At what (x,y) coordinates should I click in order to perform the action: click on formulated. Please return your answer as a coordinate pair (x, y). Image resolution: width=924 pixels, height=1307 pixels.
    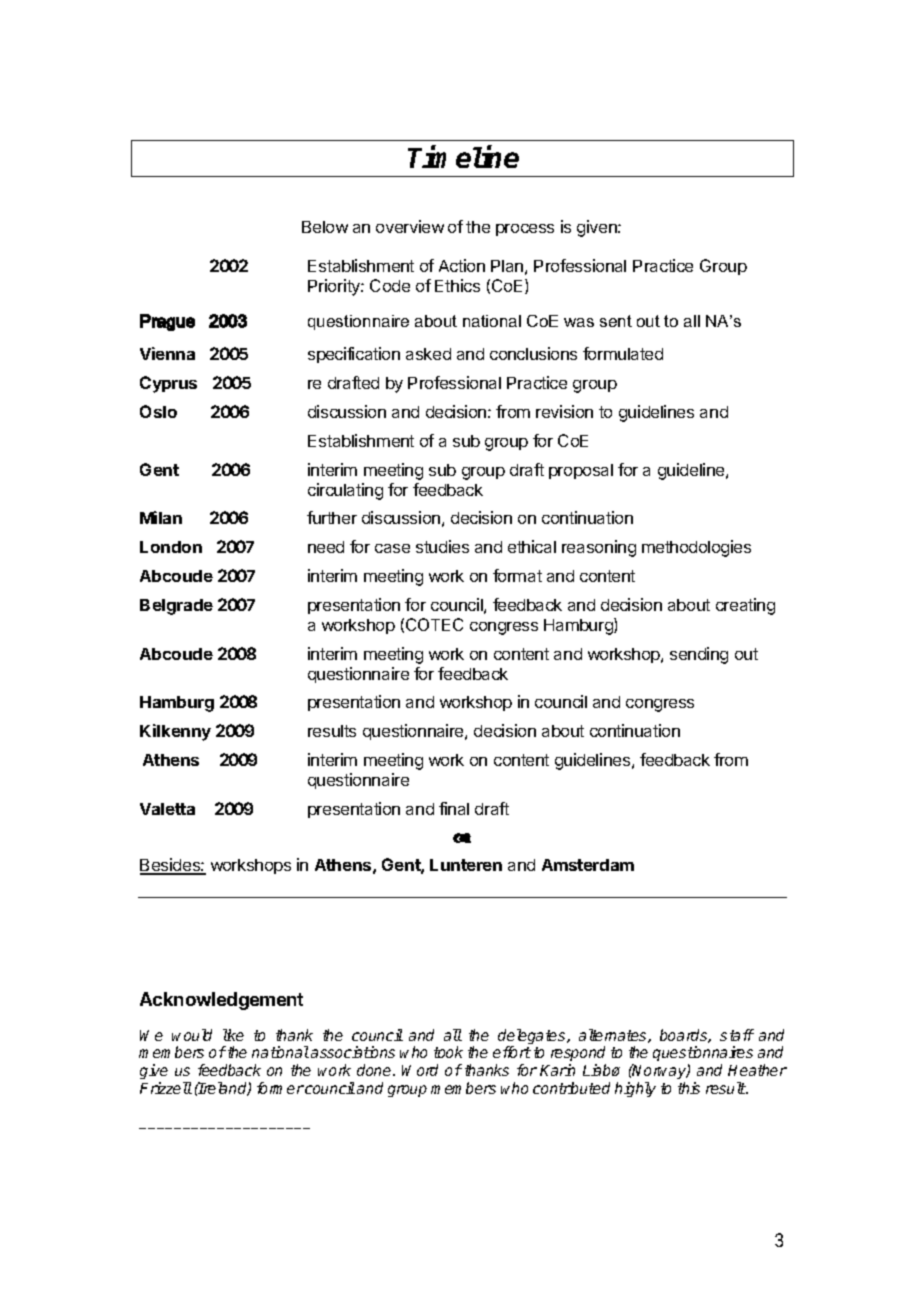
    Looking at the image, I should click on (623, 353).
